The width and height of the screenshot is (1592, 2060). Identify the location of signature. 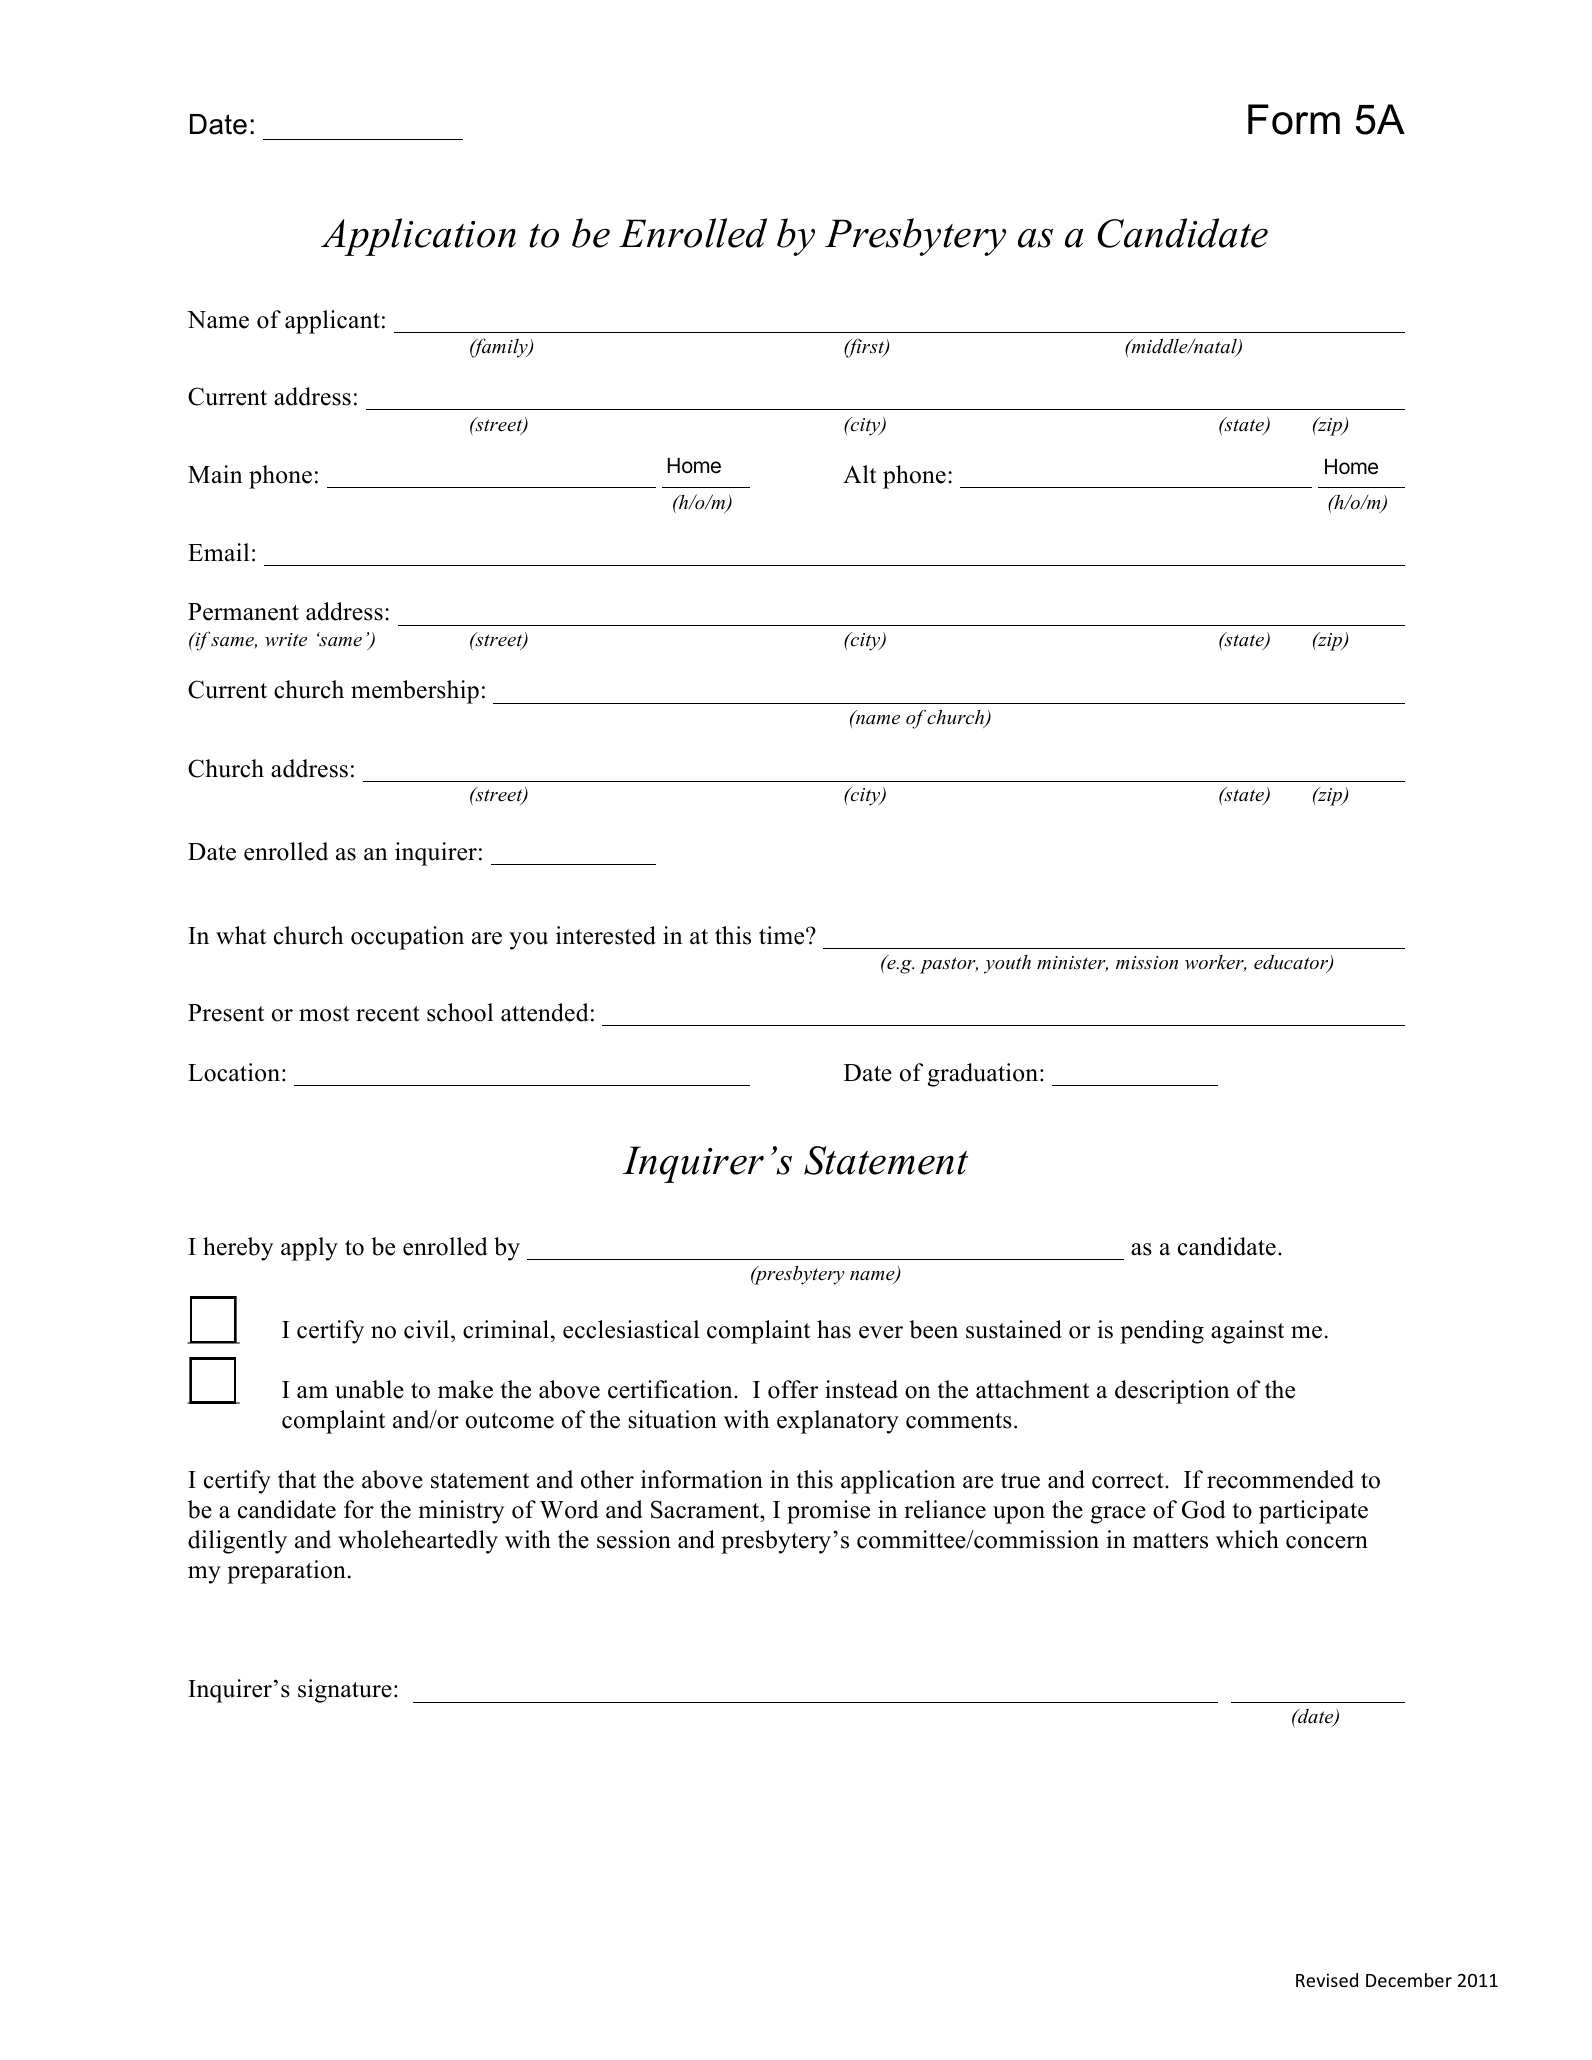
(345, 1691).
